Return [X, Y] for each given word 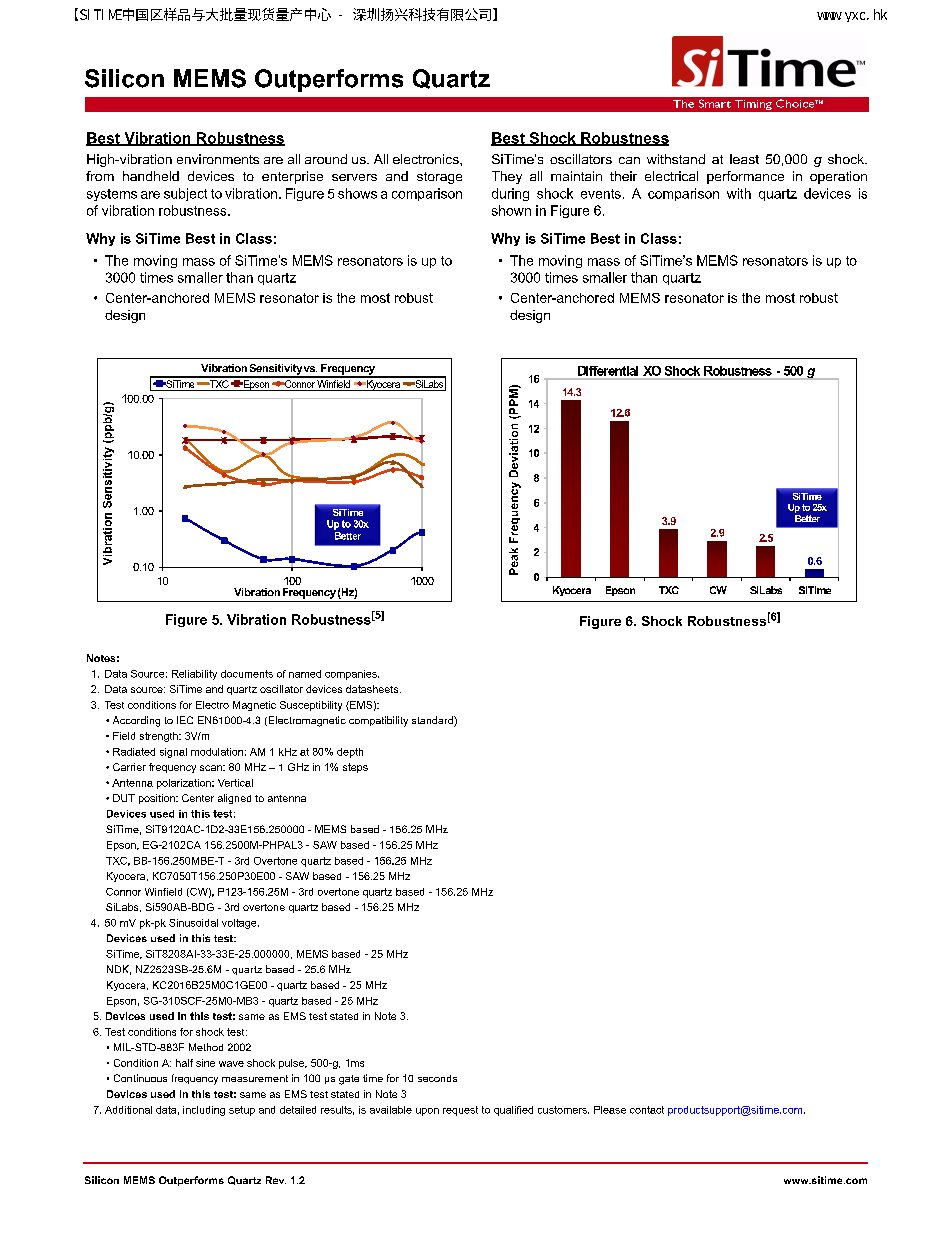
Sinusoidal [193, 923]
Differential [608, 371]
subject [185, 194]
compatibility [378, 721]
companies [352, 675]
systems [112, 195]
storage [439, 178]
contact [647, 1110]
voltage [240, 924]
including [204, 1111]
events [601, 194]
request [460, 1111]
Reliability [194, 675]
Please [610, 1110]
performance [745, 177]
